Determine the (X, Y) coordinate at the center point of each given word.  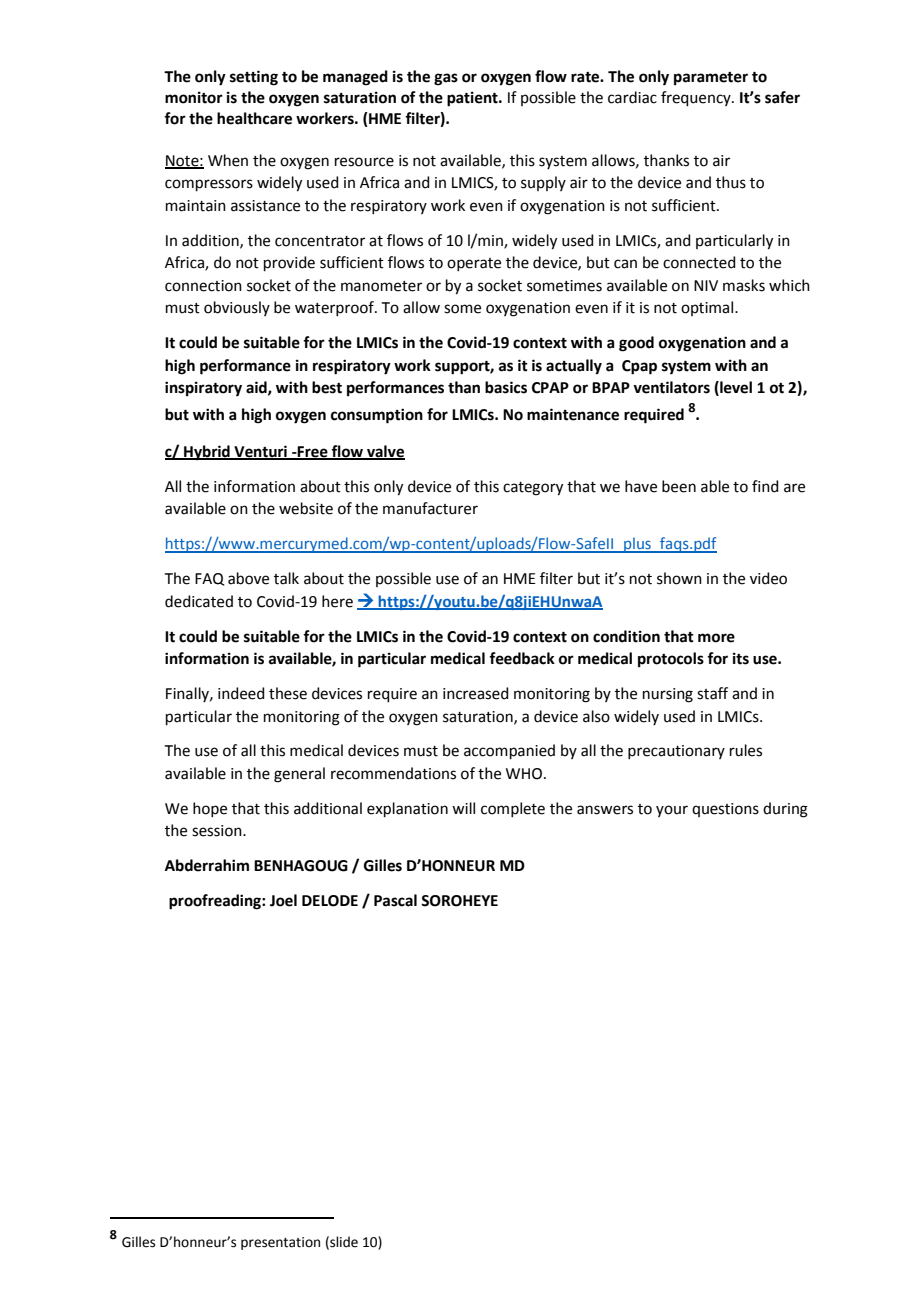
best (327, 387)
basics (506, 387)
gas (446, 79)
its (741, 658)
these (288, 693)
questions (725, 810)
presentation (280, 1243)
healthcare (254, 118)
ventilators (671, 387)
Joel (283, 900)
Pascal (395, 900)
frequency (697, 98)
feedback (522, 658)
